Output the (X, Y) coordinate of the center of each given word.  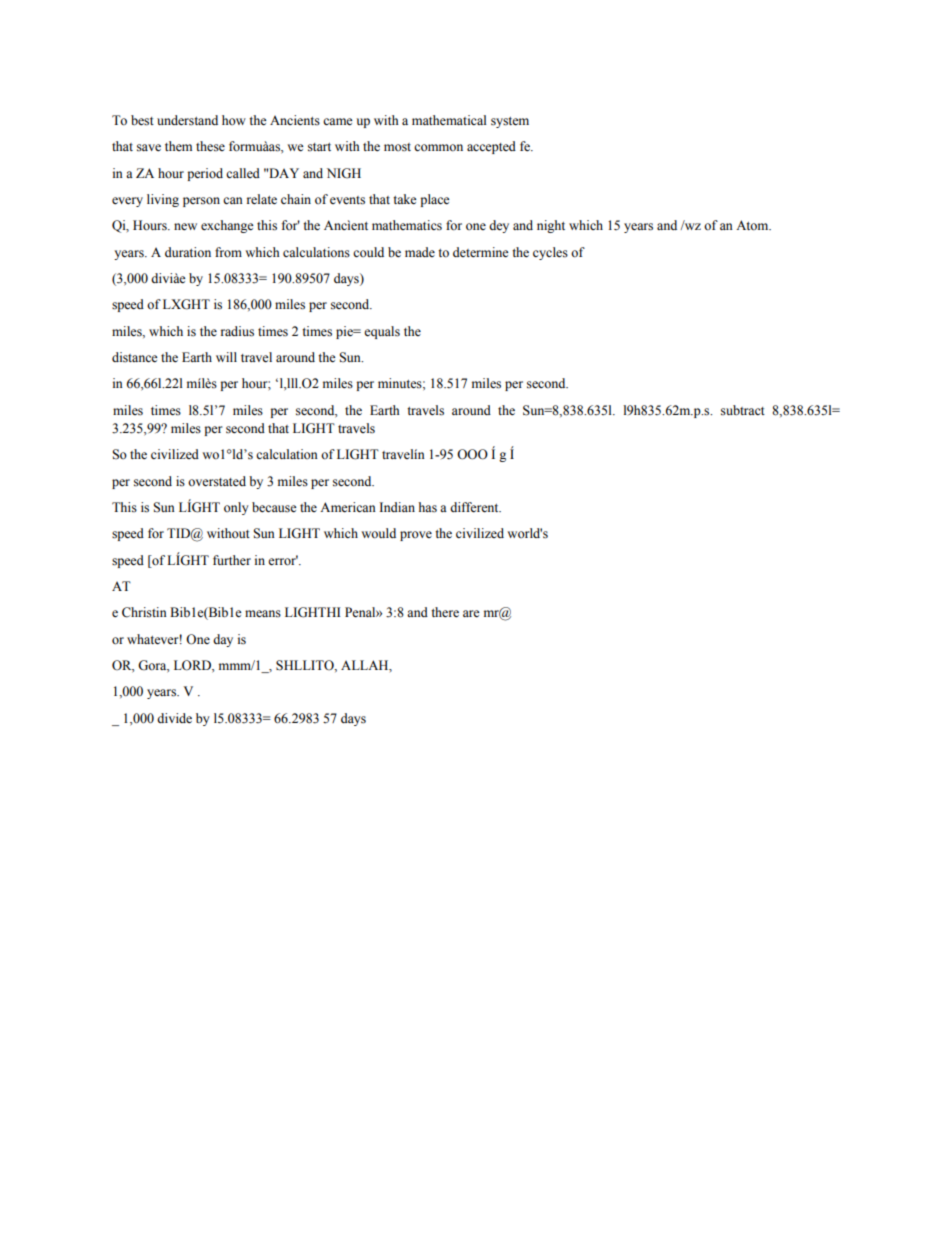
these (210, 146)
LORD (193, 665)
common (438, 148)
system (510, 122)
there (445, 612)
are (471, 613)
